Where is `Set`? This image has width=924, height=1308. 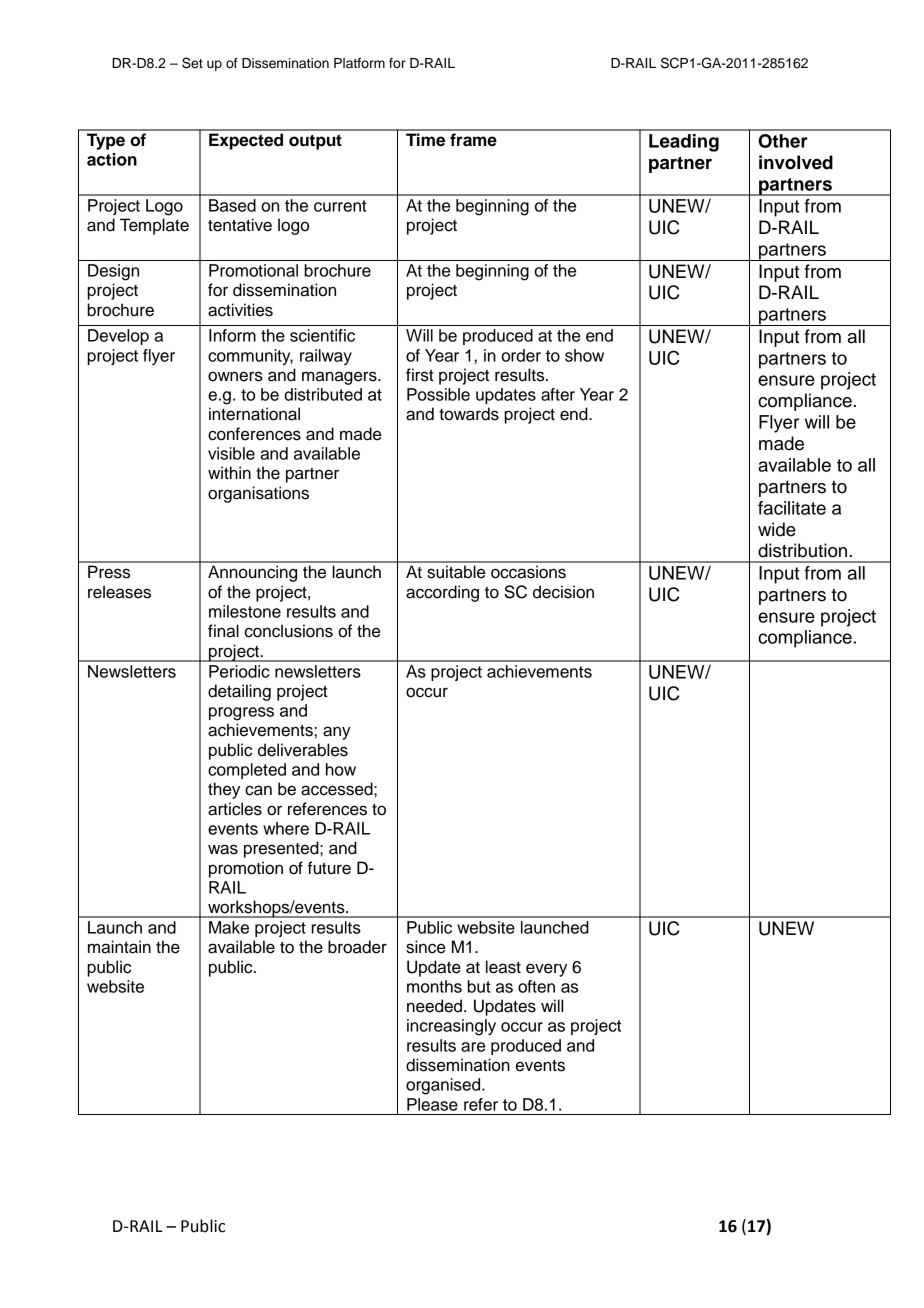
Set is located at coordinates (192, 63).
